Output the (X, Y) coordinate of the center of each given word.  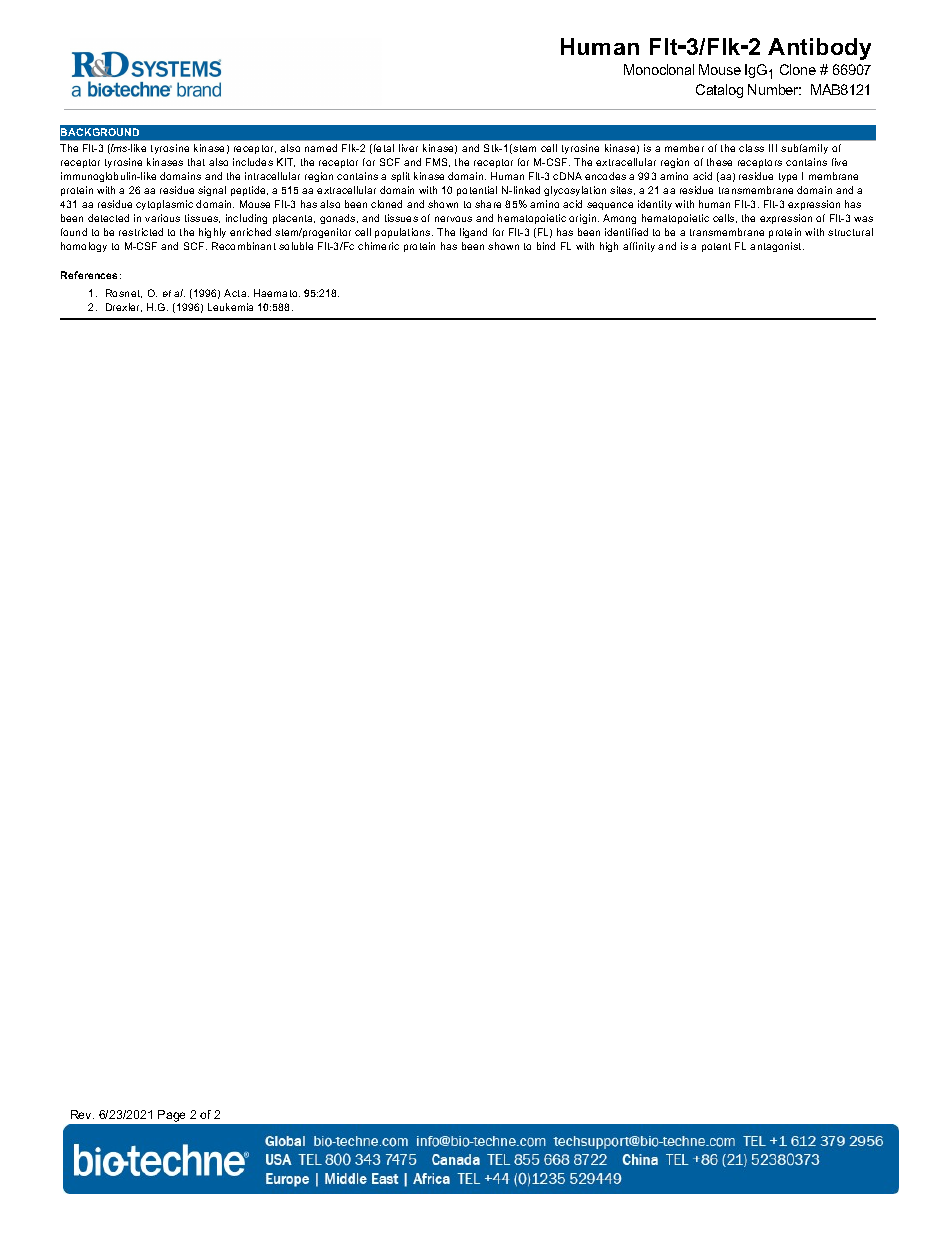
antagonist (777, 247)
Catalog (719, 91)
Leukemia (230, 307)
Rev (82, 1114)
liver (408, 148)
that (196, 162)
